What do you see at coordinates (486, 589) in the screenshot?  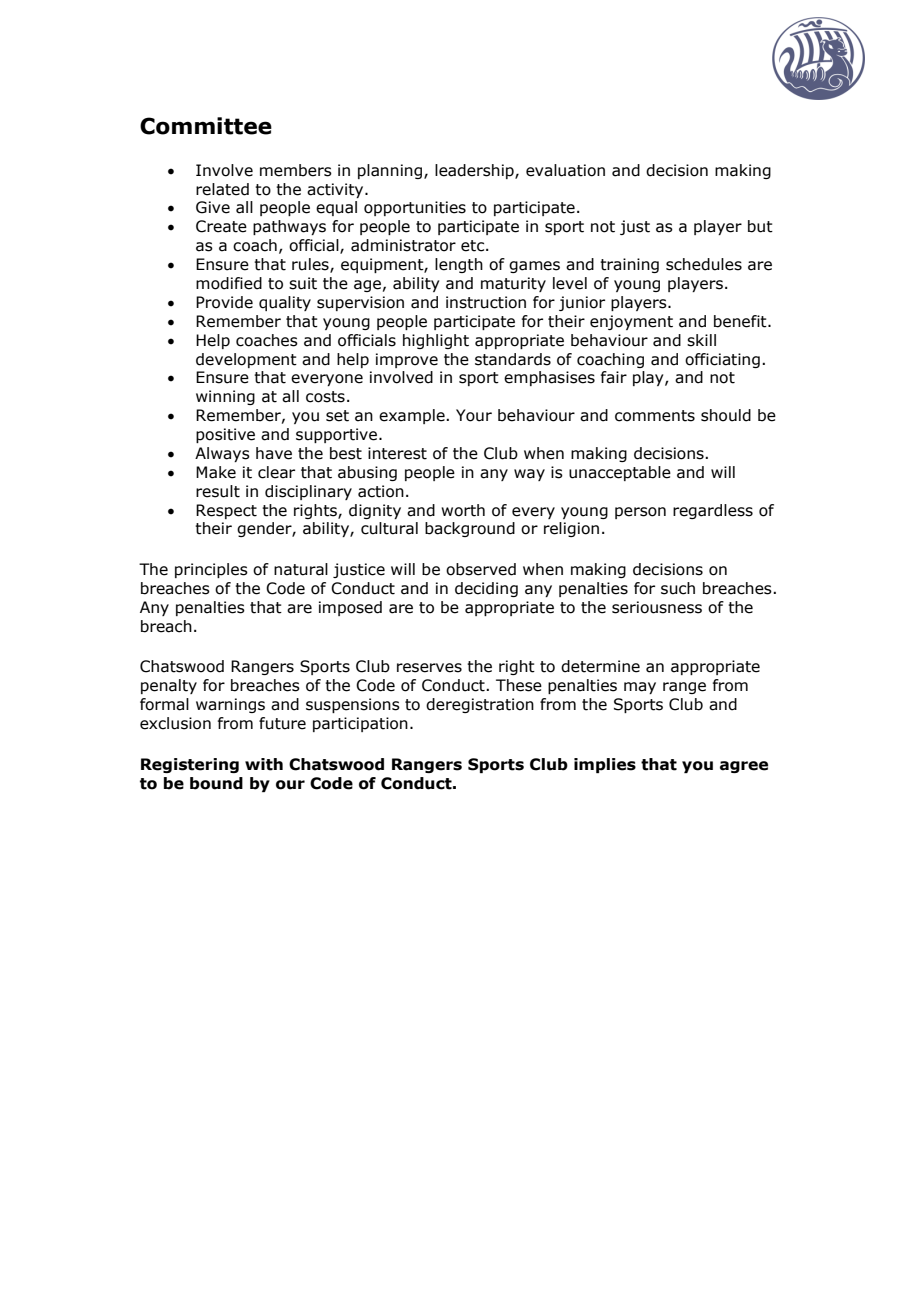 I see `deciding` at bounding box center [486, 589].
